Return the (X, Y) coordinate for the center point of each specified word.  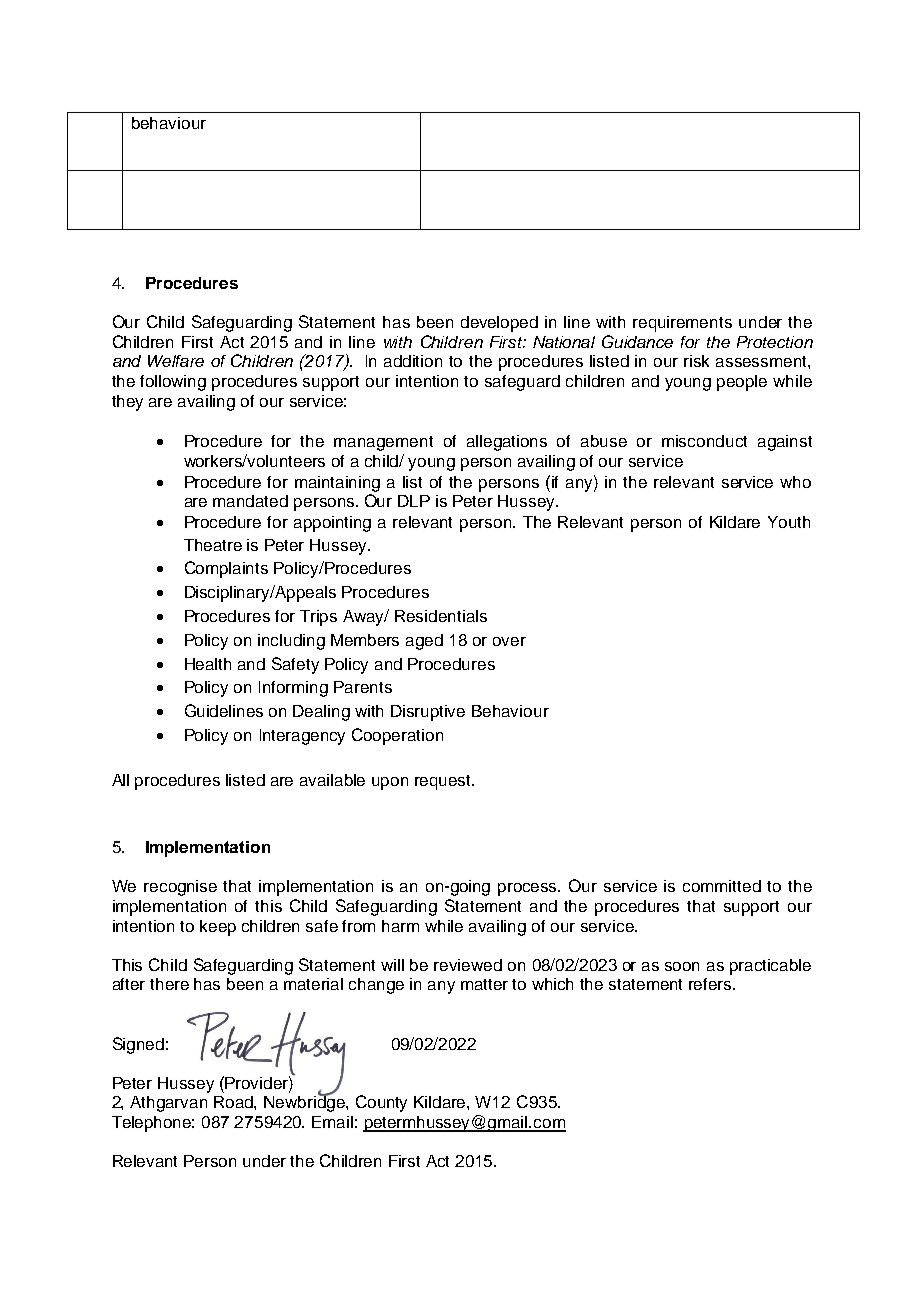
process (529, 889)
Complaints (226, 569)
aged (424, 642)
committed (722, 886)
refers (711, 984)
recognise (180, 888)
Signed (138, 1045)
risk (696, 361)
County (381, 1103)
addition (413, 361)
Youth (789, 522)
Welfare (176, 361)
